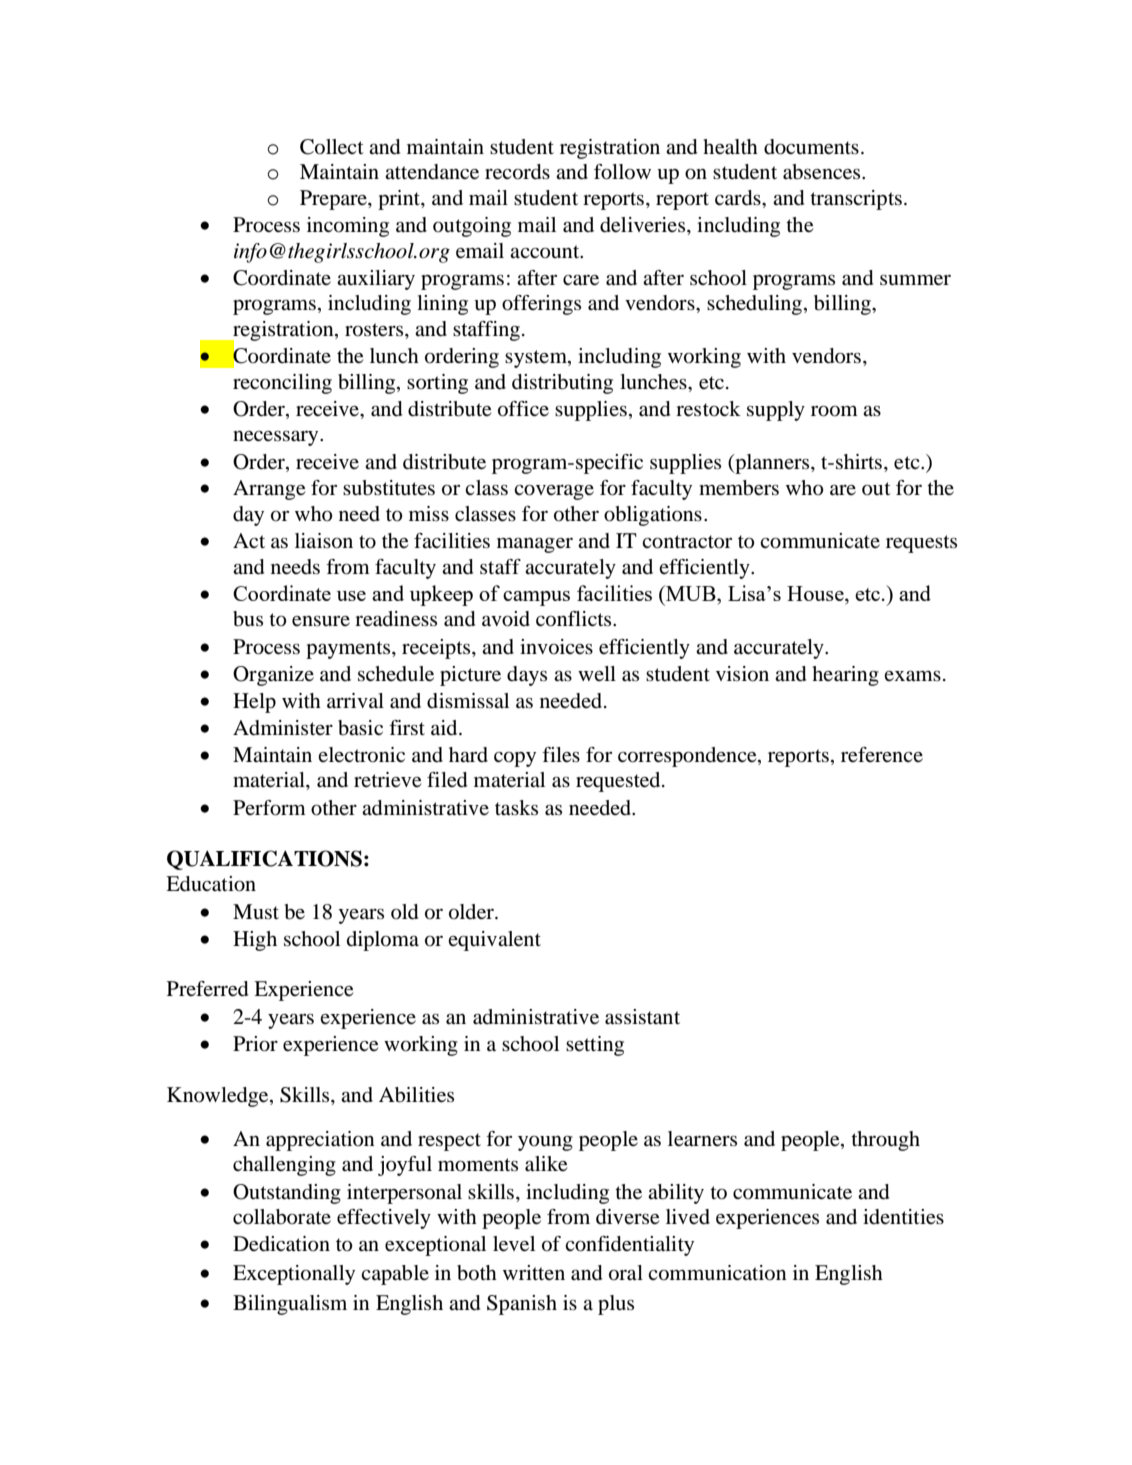 This image has width=1132, height=1465. What do you see at coordinates (324, 541) in the image?
I see `liaison` at bounding box center [324, 541].
